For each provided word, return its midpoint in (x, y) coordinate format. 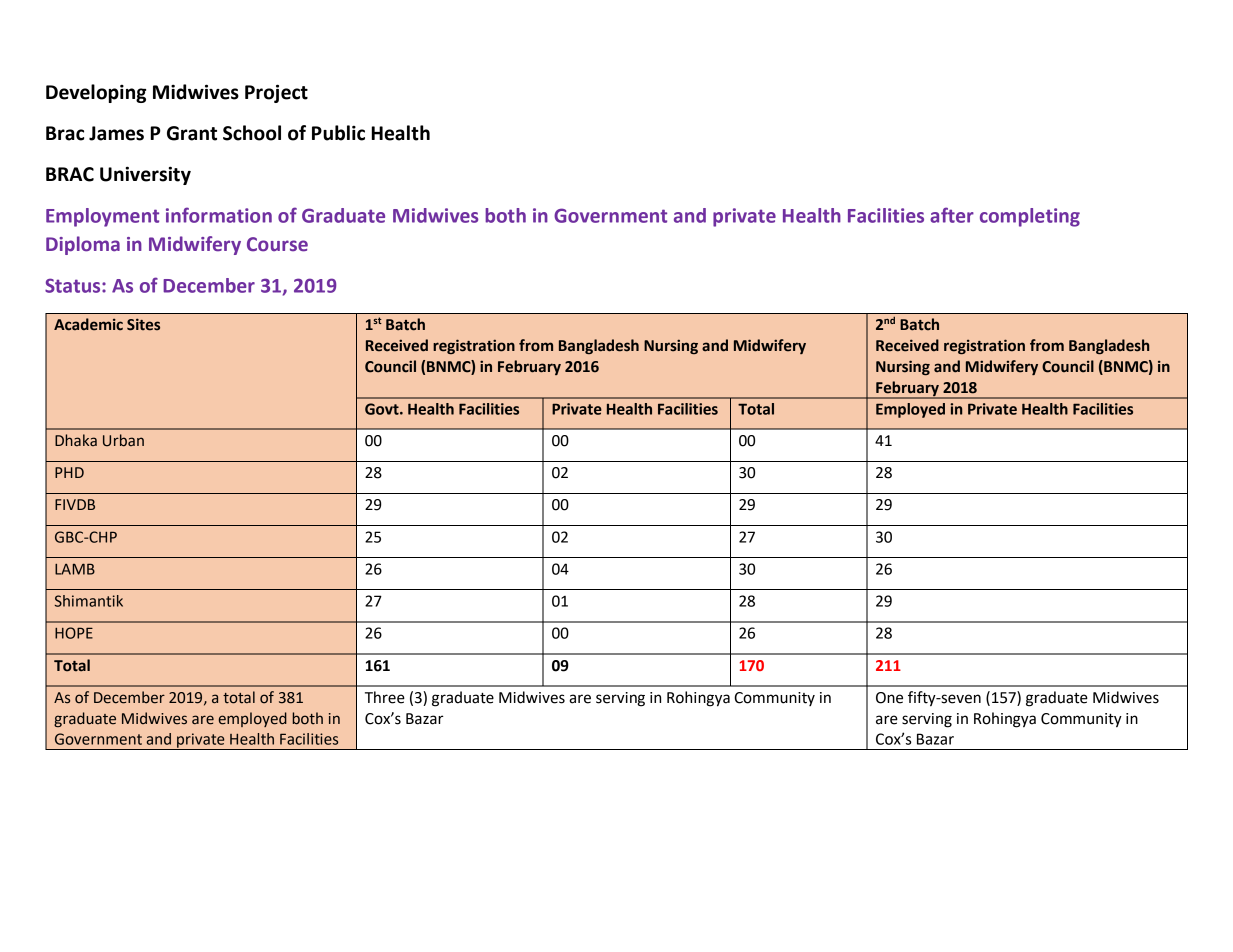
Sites (143, 324)
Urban (123, 440)
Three (385, 697)
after (952, 215)
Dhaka (76, 440)
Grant (192, 133)
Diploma (83, 245)
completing (1030, 217)
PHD (69, 472)
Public (338, 133)
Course (277, 244)
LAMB (75, 569)
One (889, 698)
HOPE (74, 633)
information (219, 215)
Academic (88, 324)
